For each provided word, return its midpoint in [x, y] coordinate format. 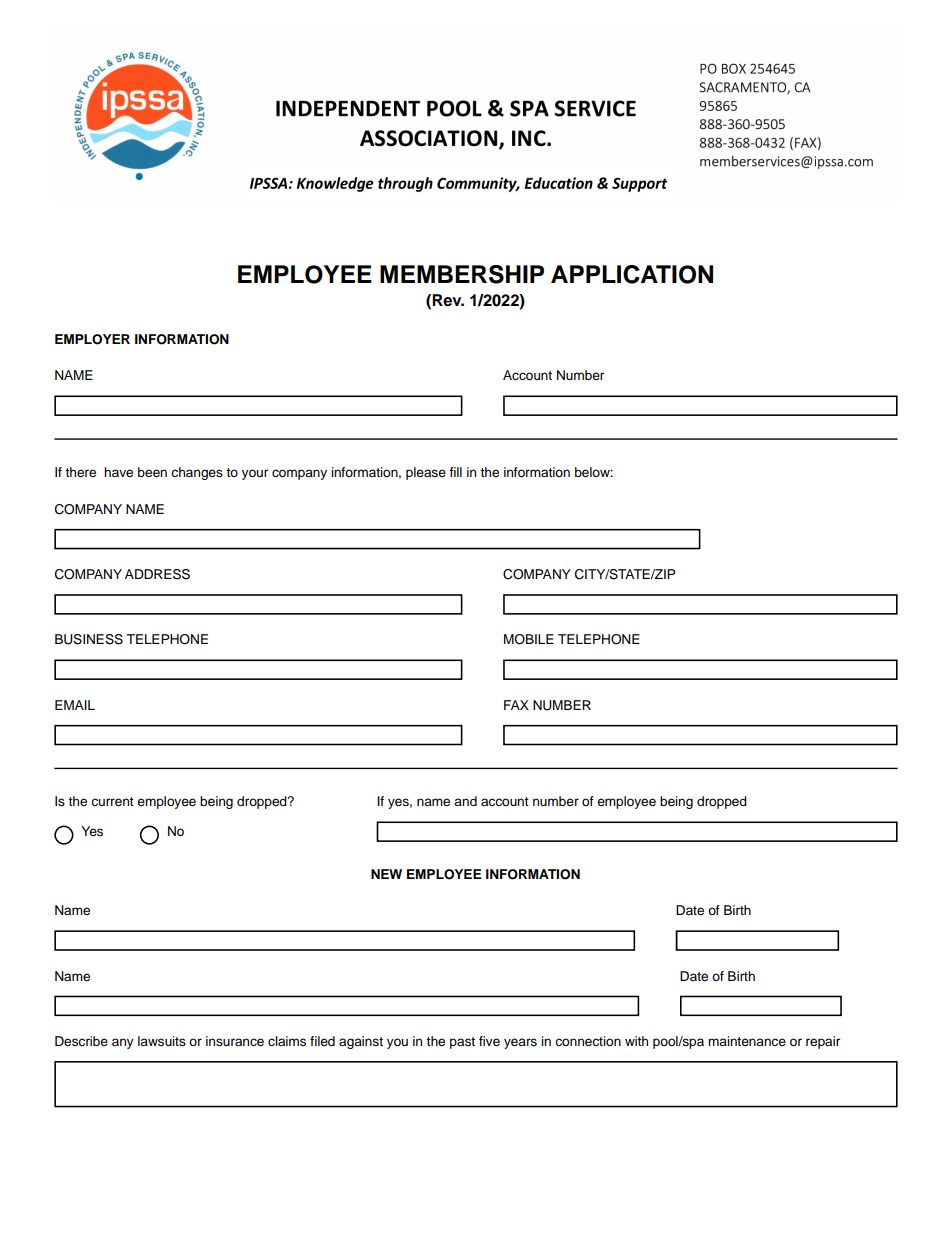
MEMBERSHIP [462, 274]
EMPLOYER [92, 339]
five [489, 1041]
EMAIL [75, 705]
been [152, 472]
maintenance [747, 1041]
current [112, 801]
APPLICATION [632, 274]
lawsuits [162, 1041]
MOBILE [529, 639]
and [465, 801]
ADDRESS [157, 574]
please [426, 473]
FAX [516, 705]
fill [455, 472]
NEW [386, 874]
